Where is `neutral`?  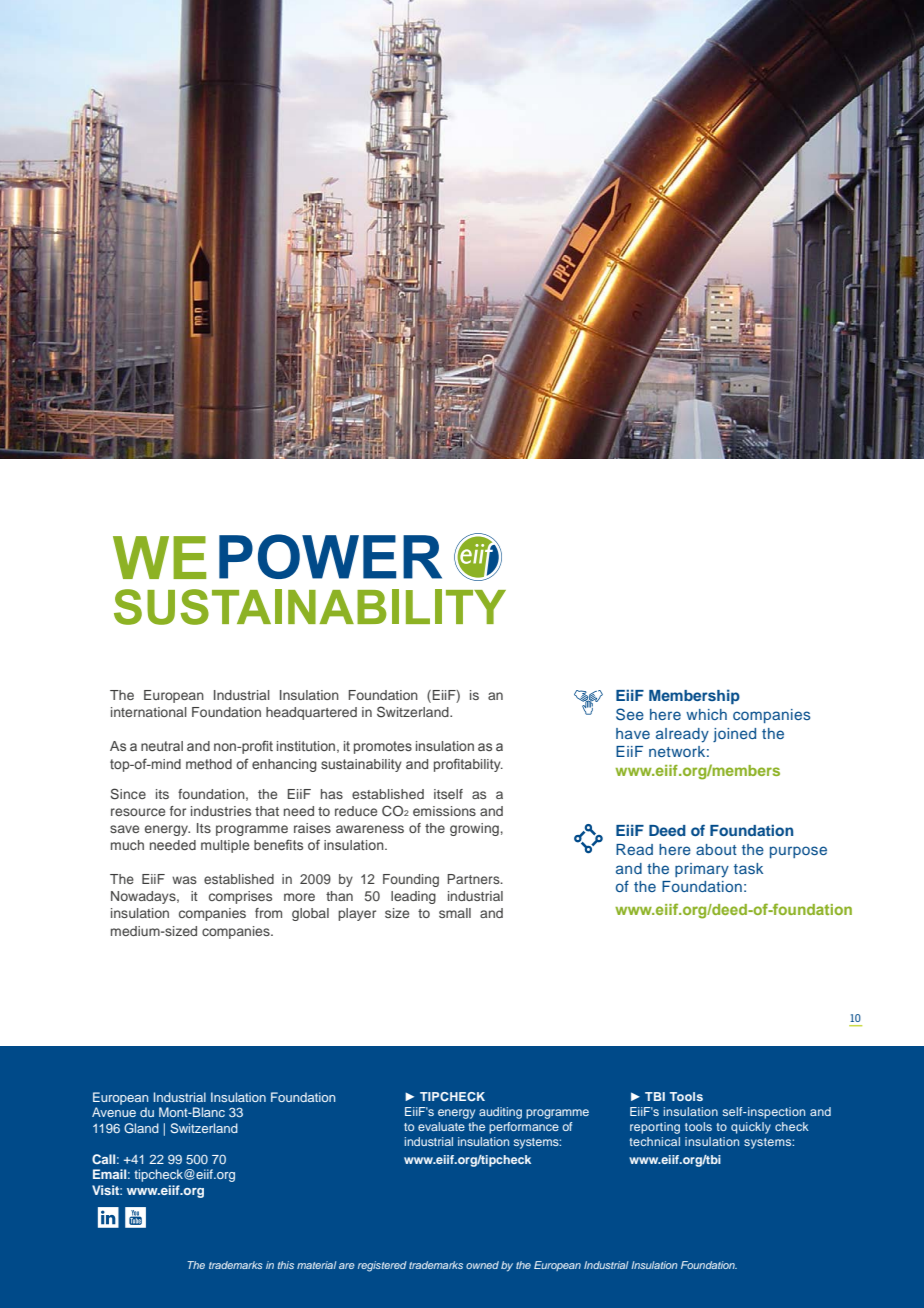 neutral is located at coordinates (162, 746).
